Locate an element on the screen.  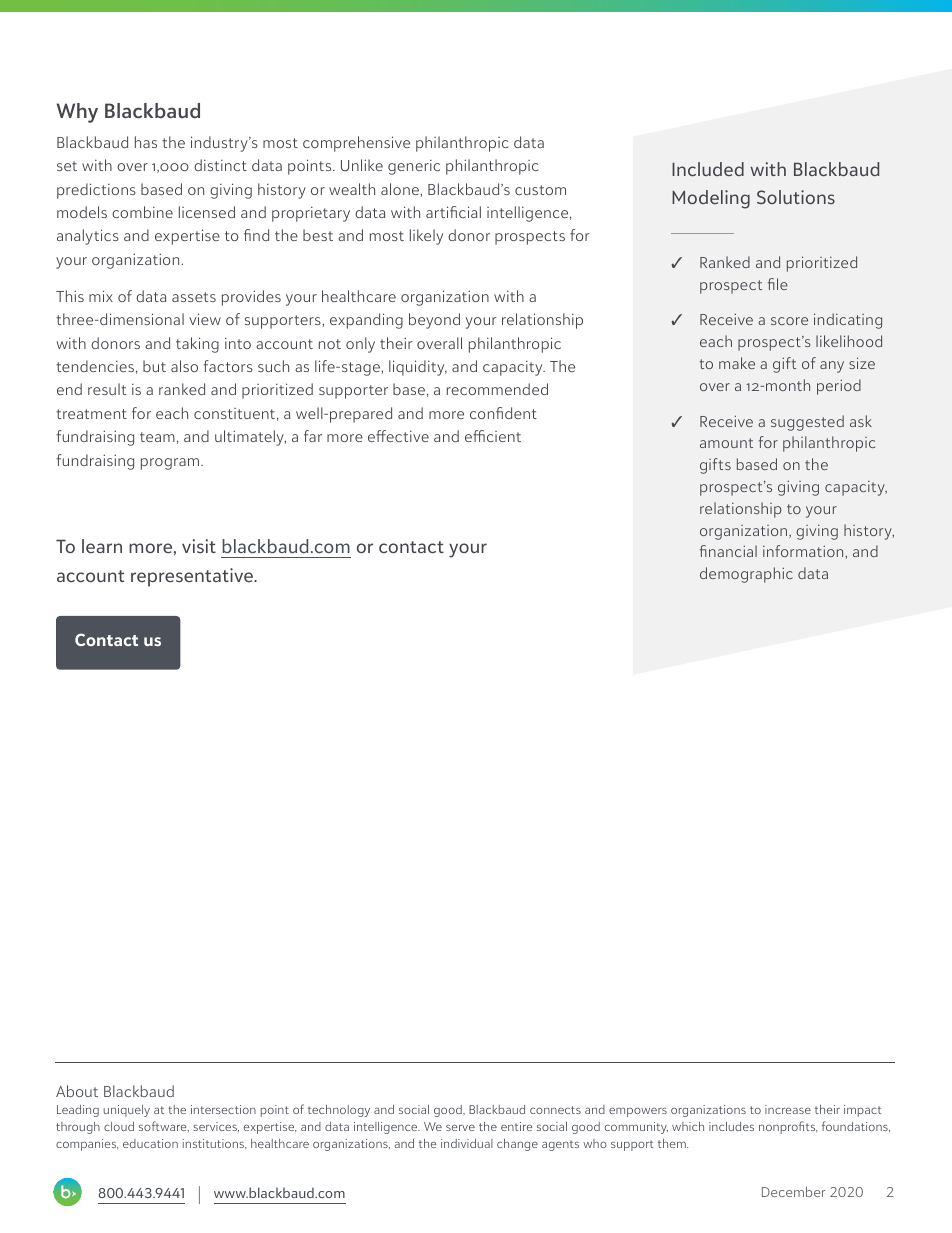
connects is located at coordinates (555, 1110).
